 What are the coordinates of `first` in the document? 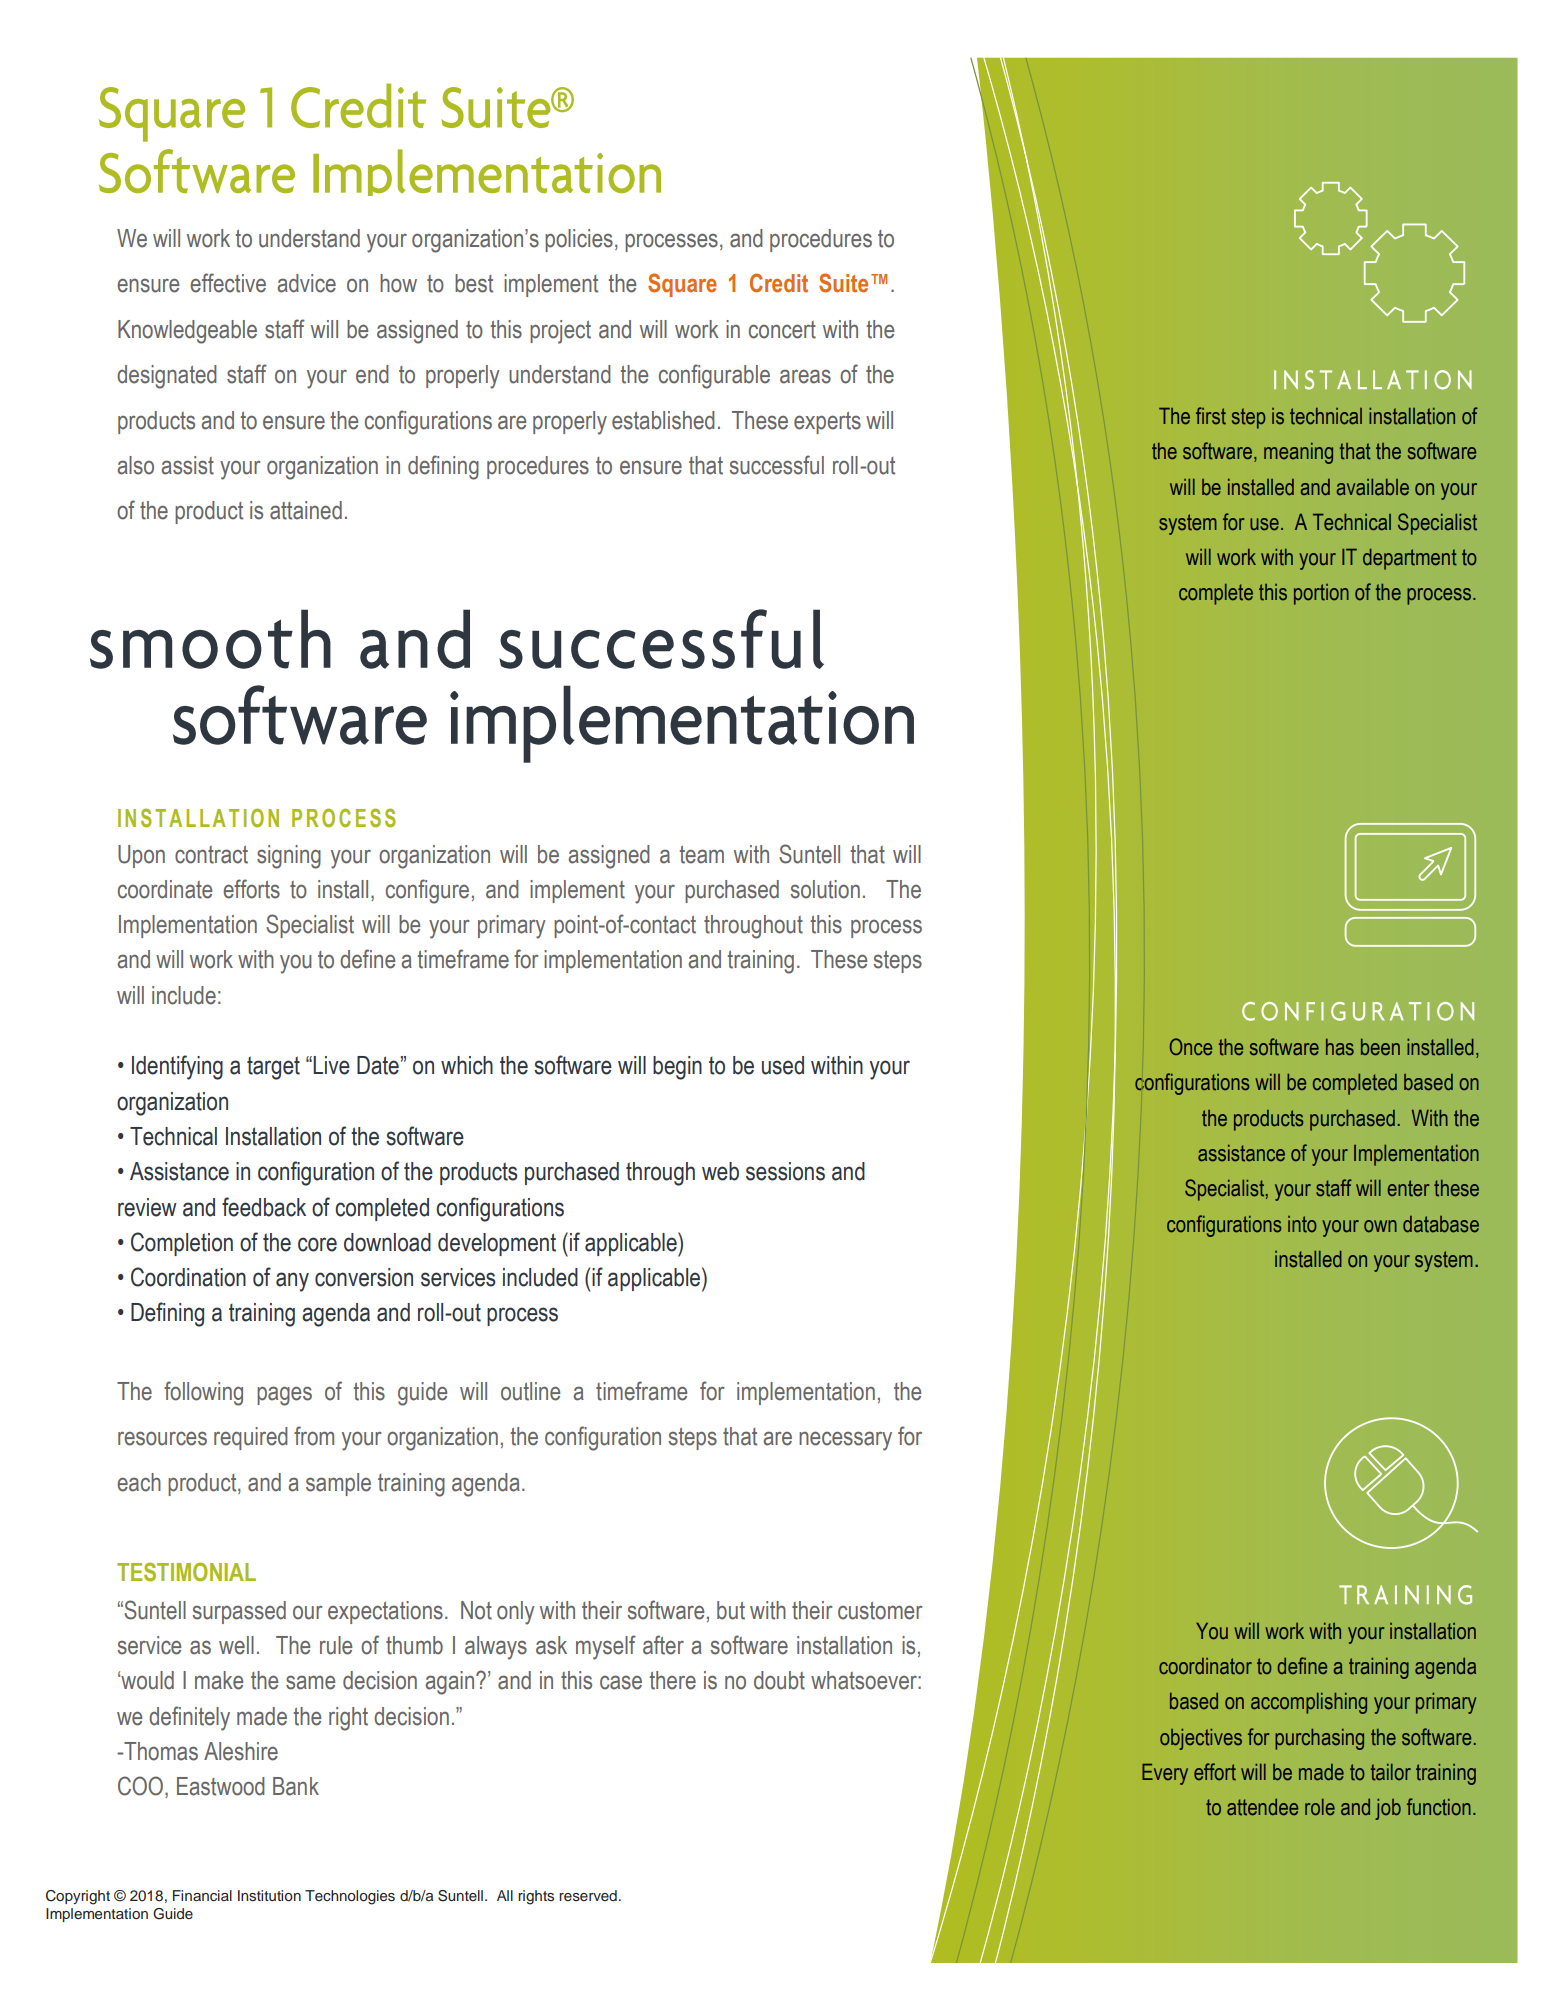 It's located at (1211, 416).
